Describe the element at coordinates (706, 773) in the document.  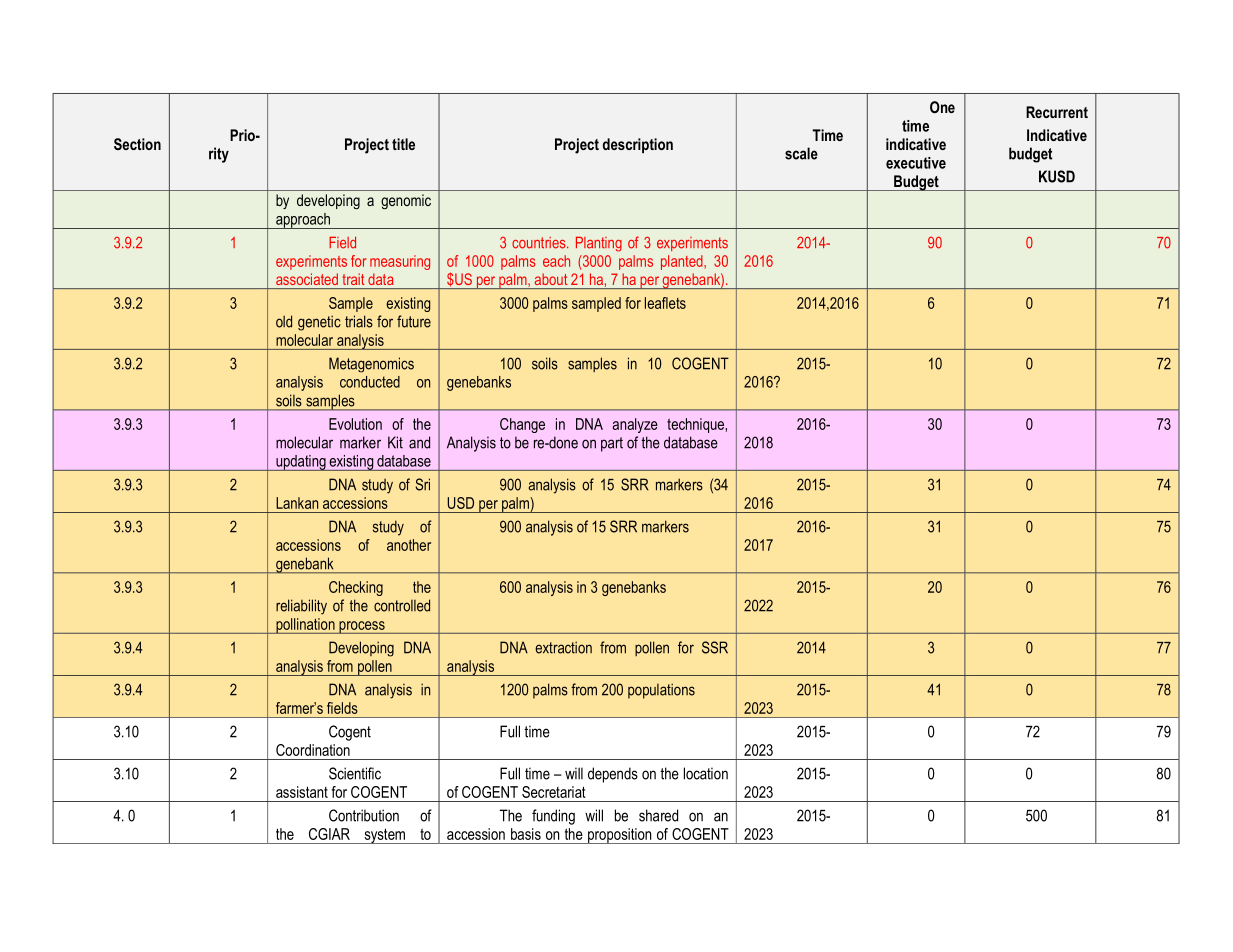
I see `location` at that location.
